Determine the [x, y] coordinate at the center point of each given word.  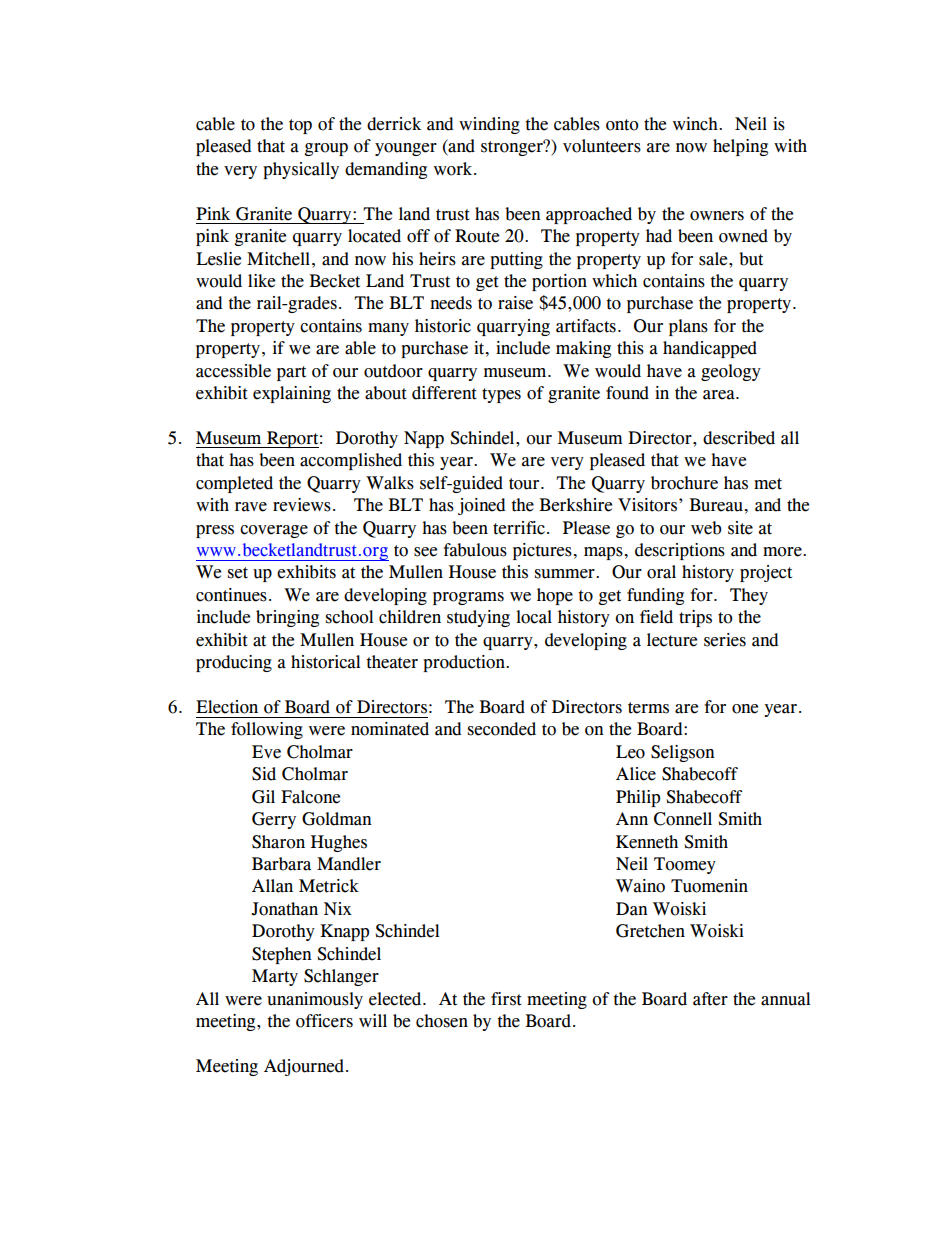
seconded [502, 729]
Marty [275, 977]
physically [301, 170]
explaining [292, 394]
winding [489, 125]
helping [740, 147]
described [739, 438]
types [501, 395]
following [267, 730]
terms [648, 708]
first [506, 999]
